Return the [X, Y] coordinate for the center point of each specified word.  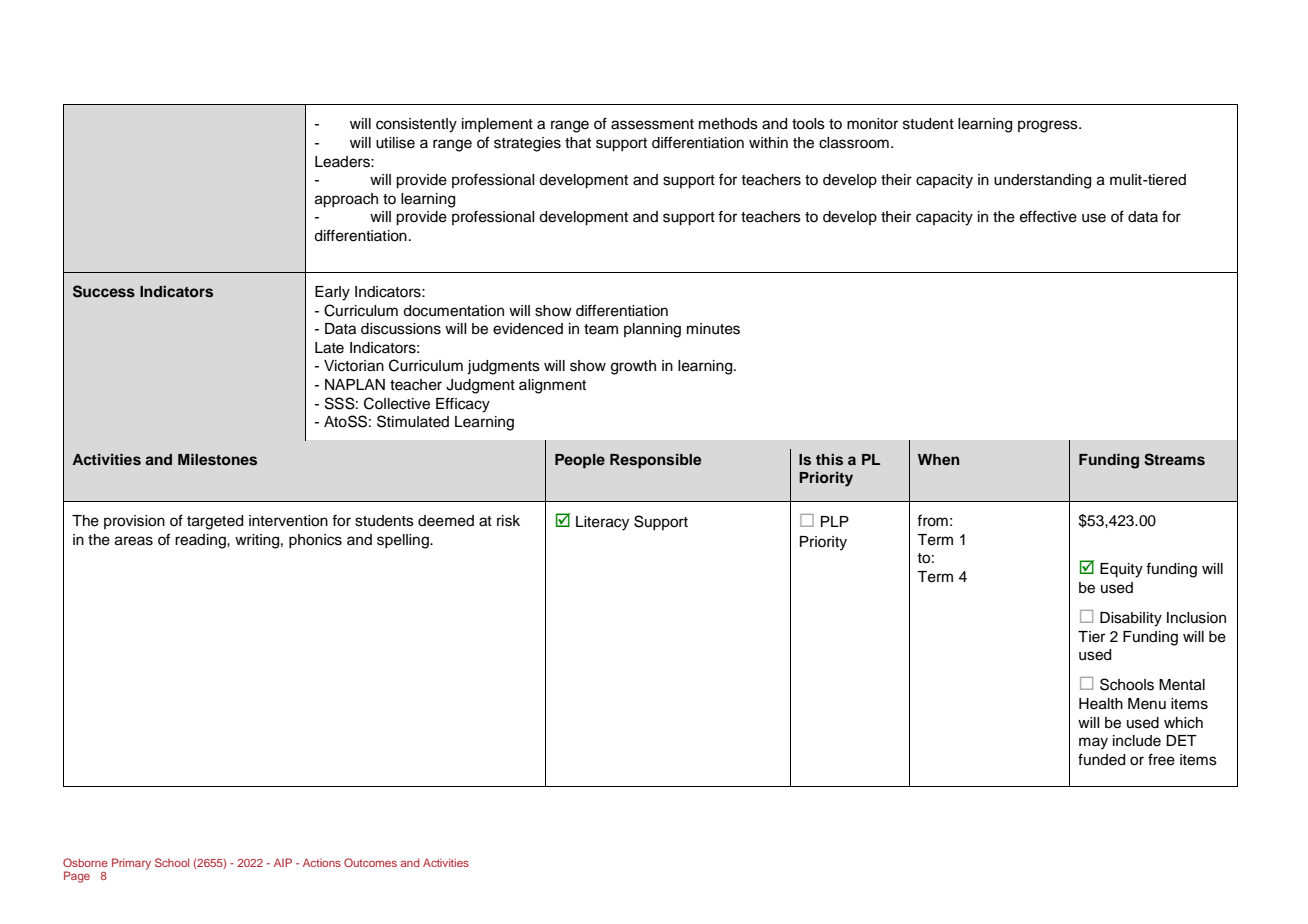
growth [633, 367]
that [578, 143]
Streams [1174, 459]
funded [1101, 759]
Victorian [354, 366]
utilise [395, 143]
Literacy [602, 523]
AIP [283, 862]
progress [1049, 126]
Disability [1131, 619]
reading [201, 541]
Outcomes [370, 862]
